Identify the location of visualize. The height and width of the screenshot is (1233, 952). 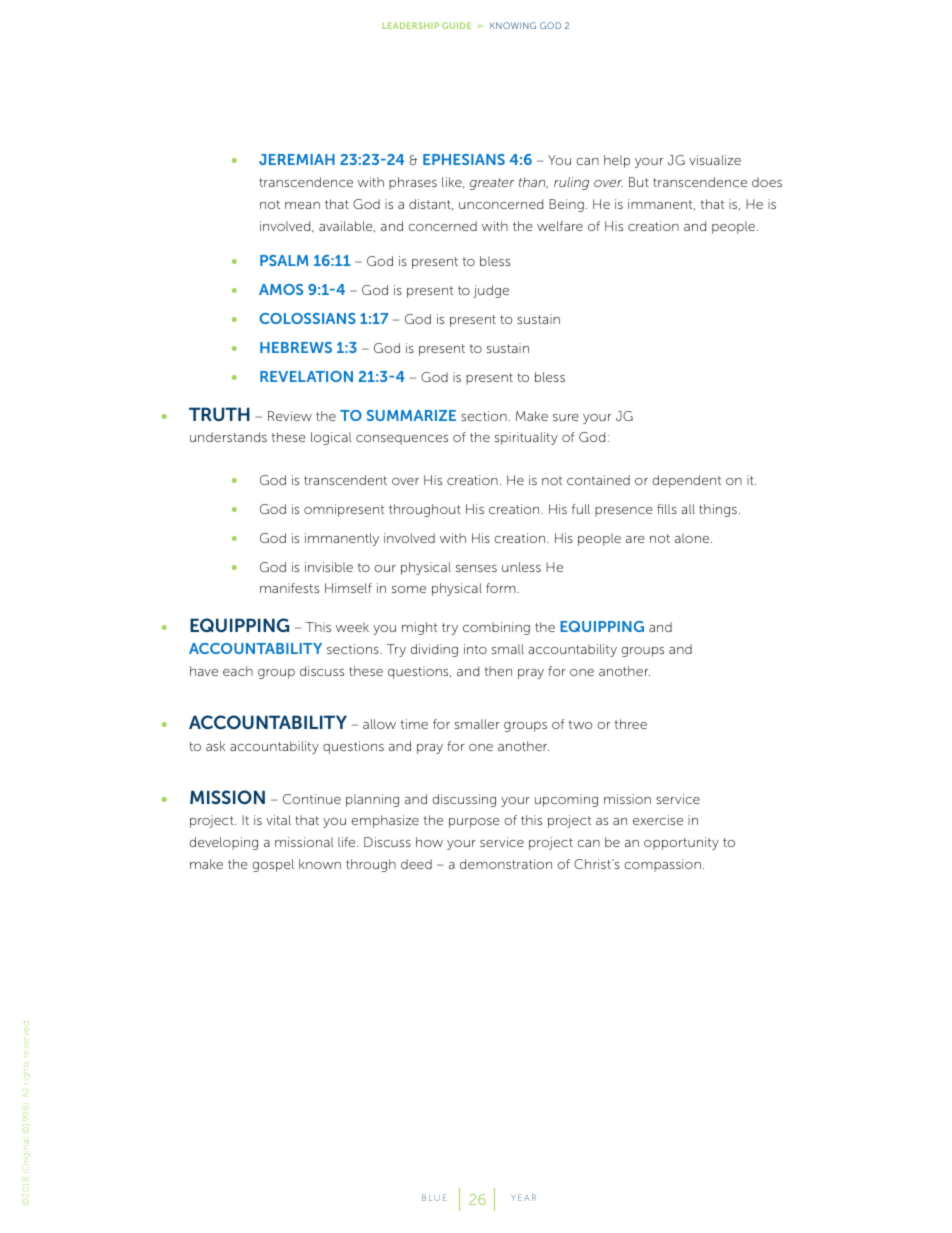
(715, 160).
